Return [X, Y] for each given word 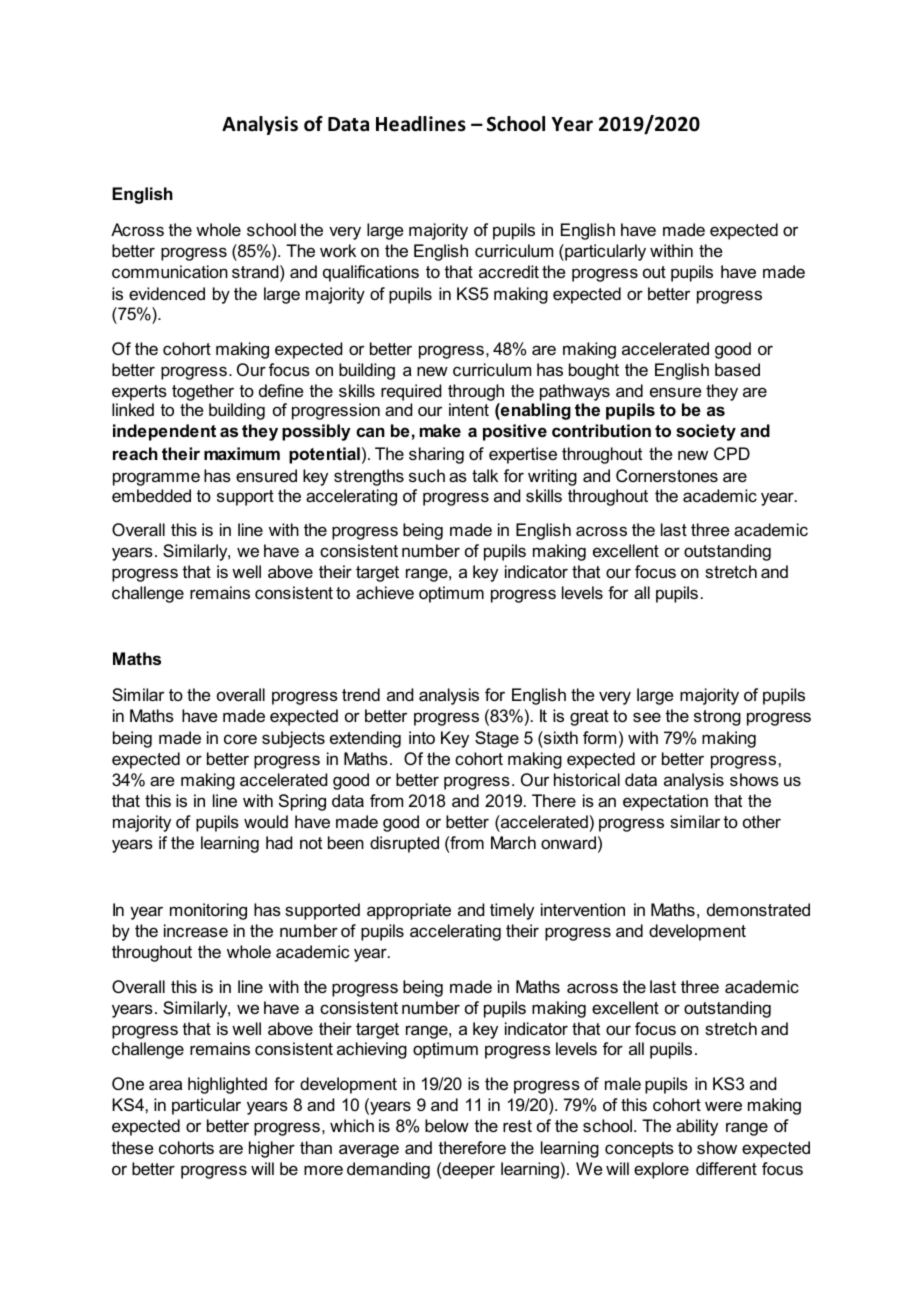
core [240, 739]
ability [697, 1127]
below [447, 1125]
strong [717, 718]
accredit [509, 271]
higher [272, 1149]
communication [170, 271]
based [737, 369]
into [422, 737]
